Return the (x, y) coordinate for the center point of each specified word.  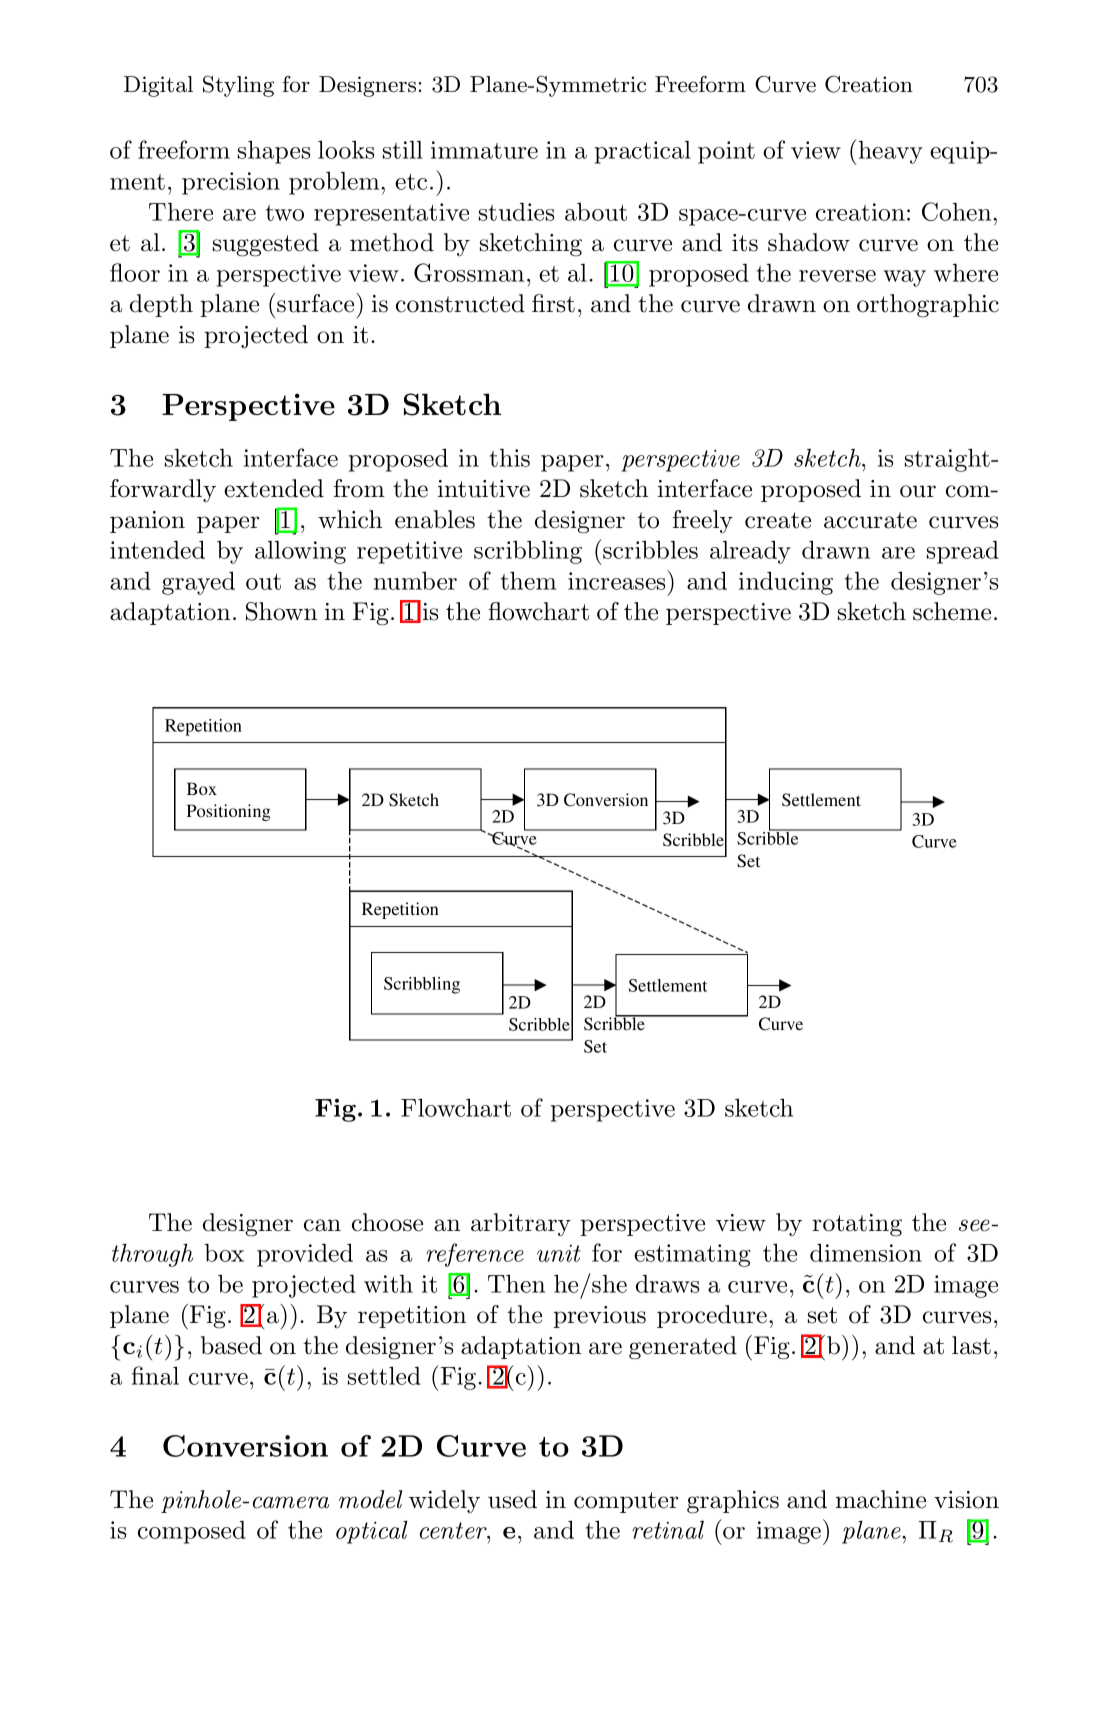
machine (881, 1499)
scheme (952, 611)
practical (643, 152)
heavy (891, 152)
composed (192, 1532)
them (528, 580)
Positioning (229, 812)
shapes (274, 152)
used (512, 1499)
